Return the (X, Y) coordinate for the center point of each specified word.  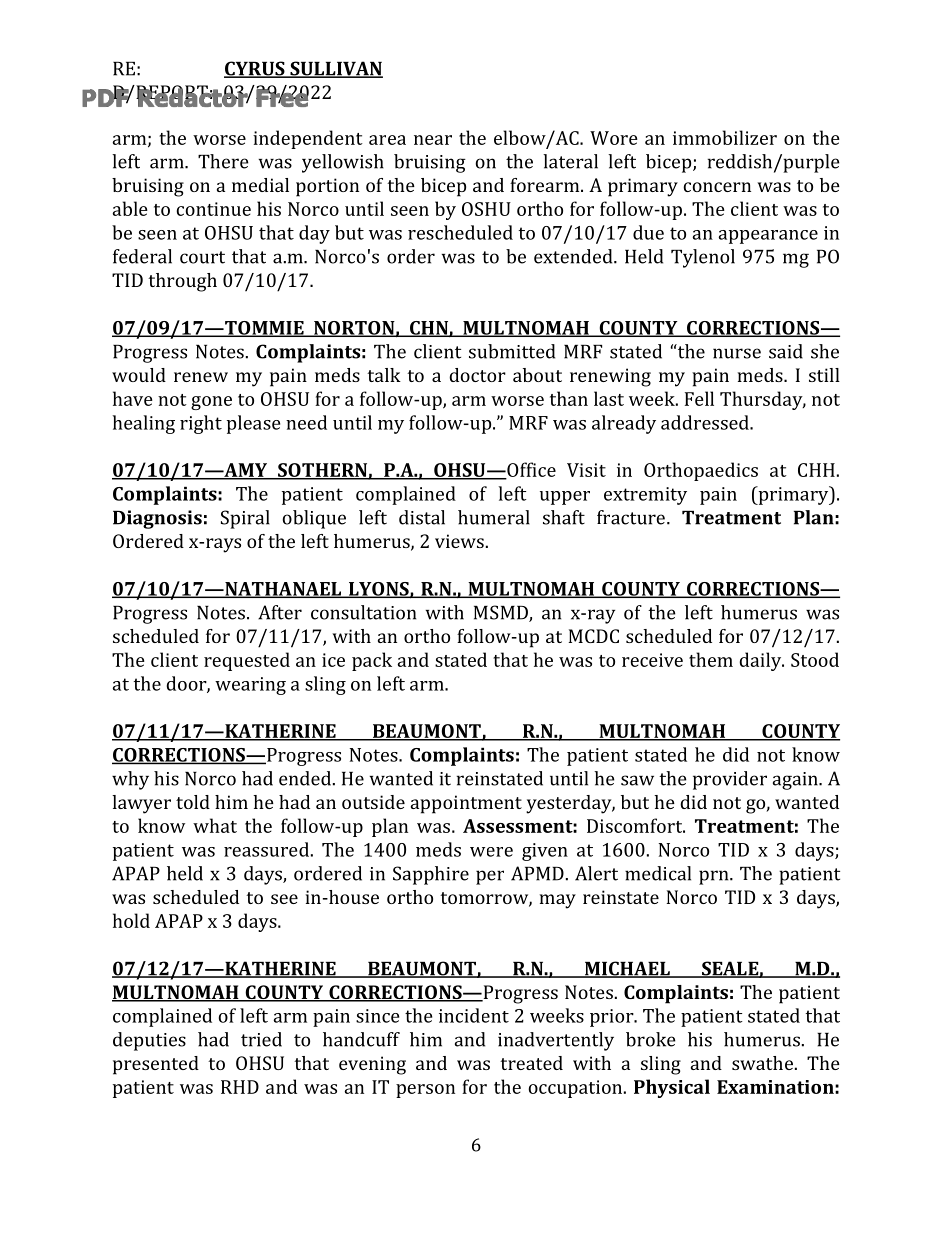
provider (730, 780)
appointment (466, 804)
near (433, 140)
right (201, 424)
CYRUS (255, 69)
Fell (699, 398)
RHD (240, 1087)
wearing (250, 686)
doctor (477, 375)
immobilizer (725, 137)
